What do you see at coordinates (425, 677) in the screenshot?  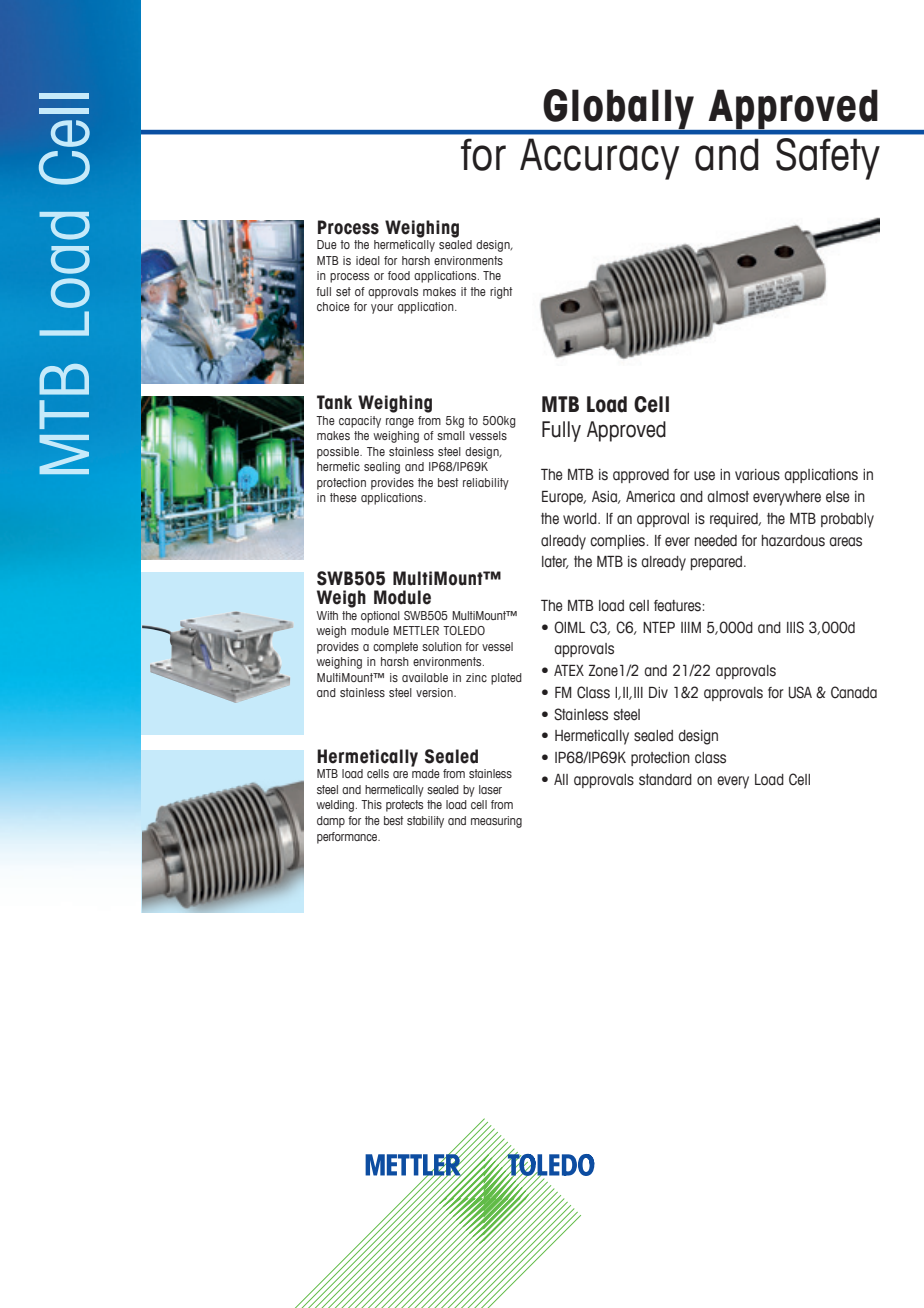 I see `available` at bounding box center [425, 677].
